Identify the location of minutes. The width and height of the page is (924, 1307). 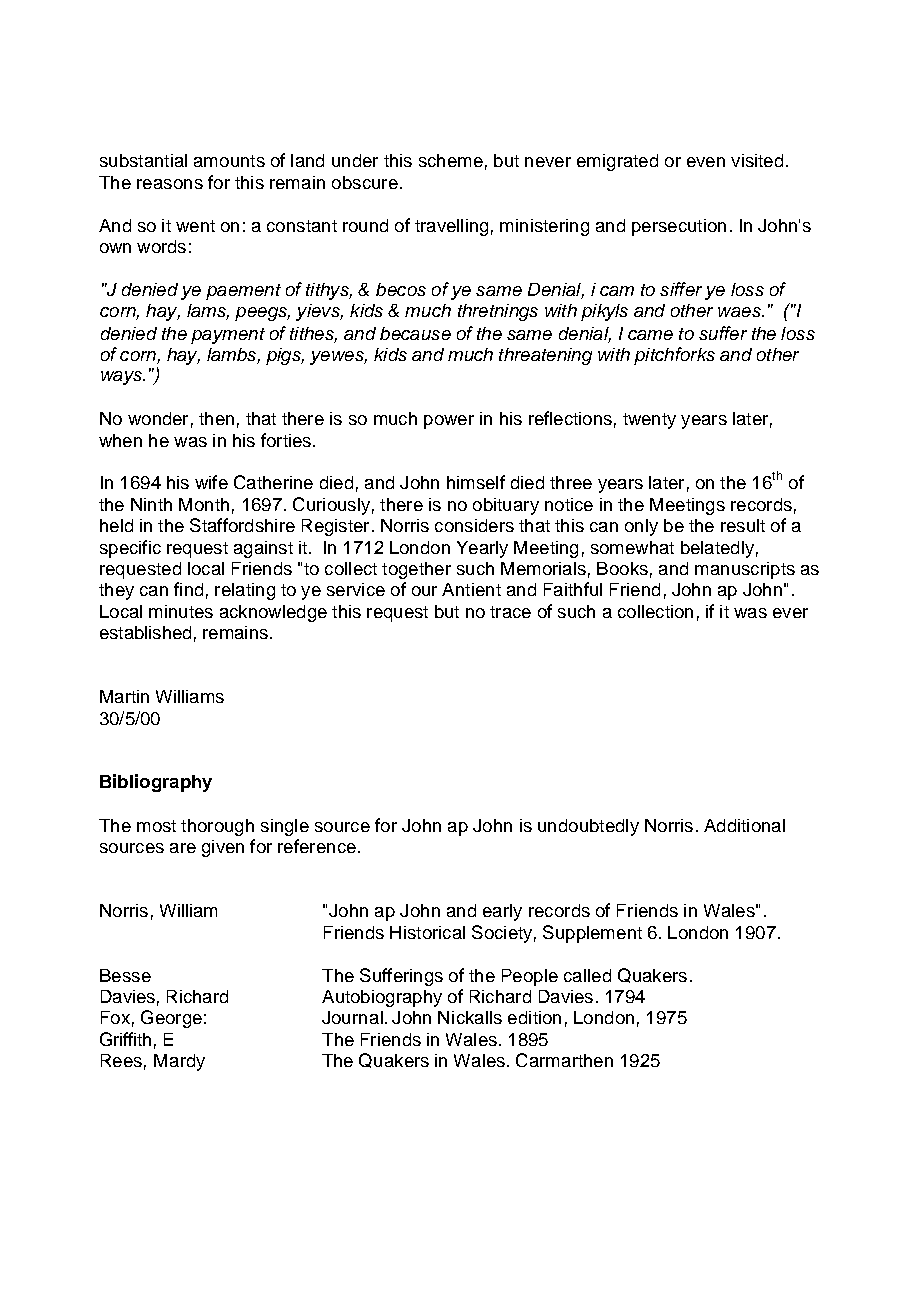
(181, 611).
